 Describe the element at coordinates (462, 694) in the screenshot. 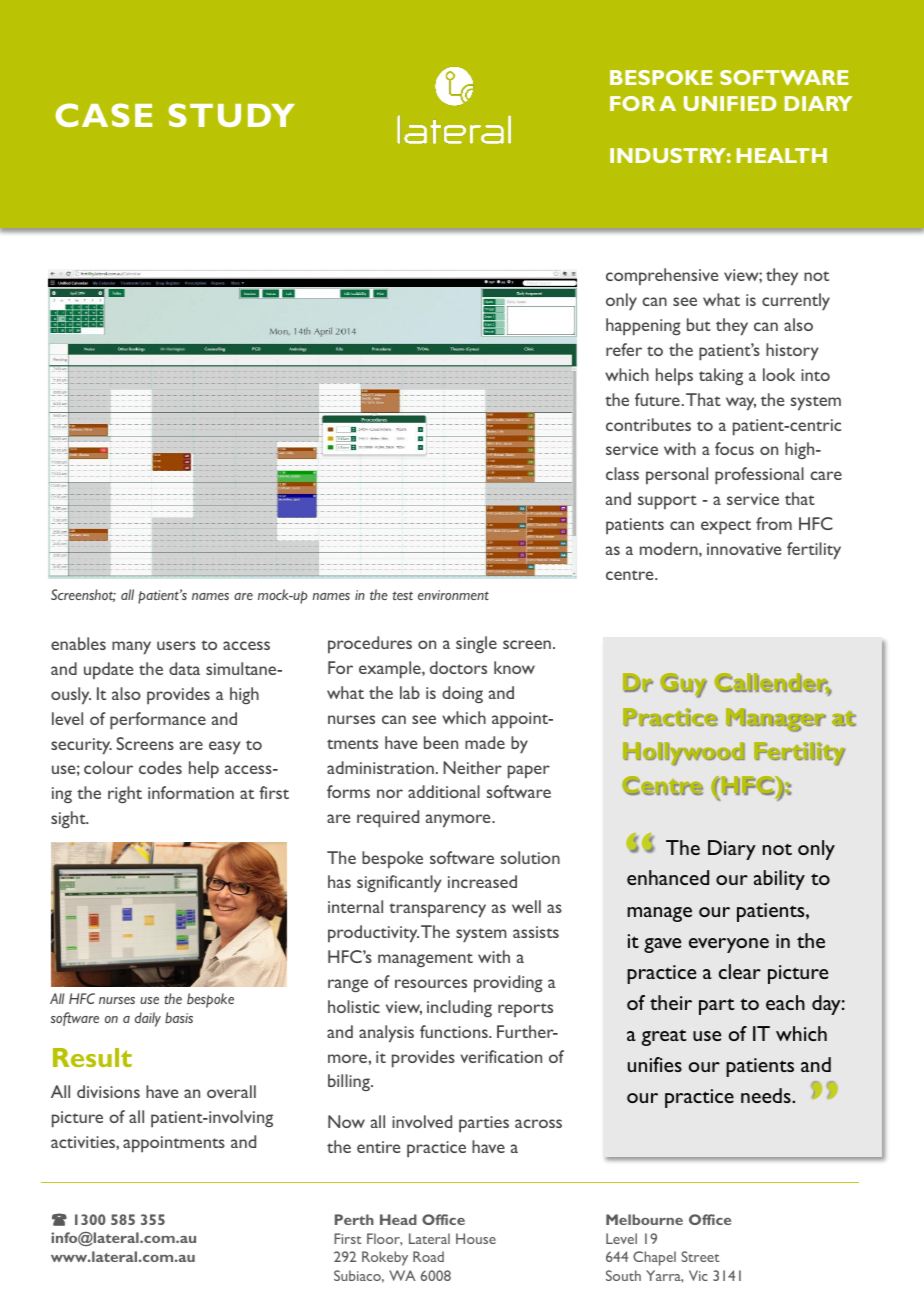

I see `doing` at that location.
